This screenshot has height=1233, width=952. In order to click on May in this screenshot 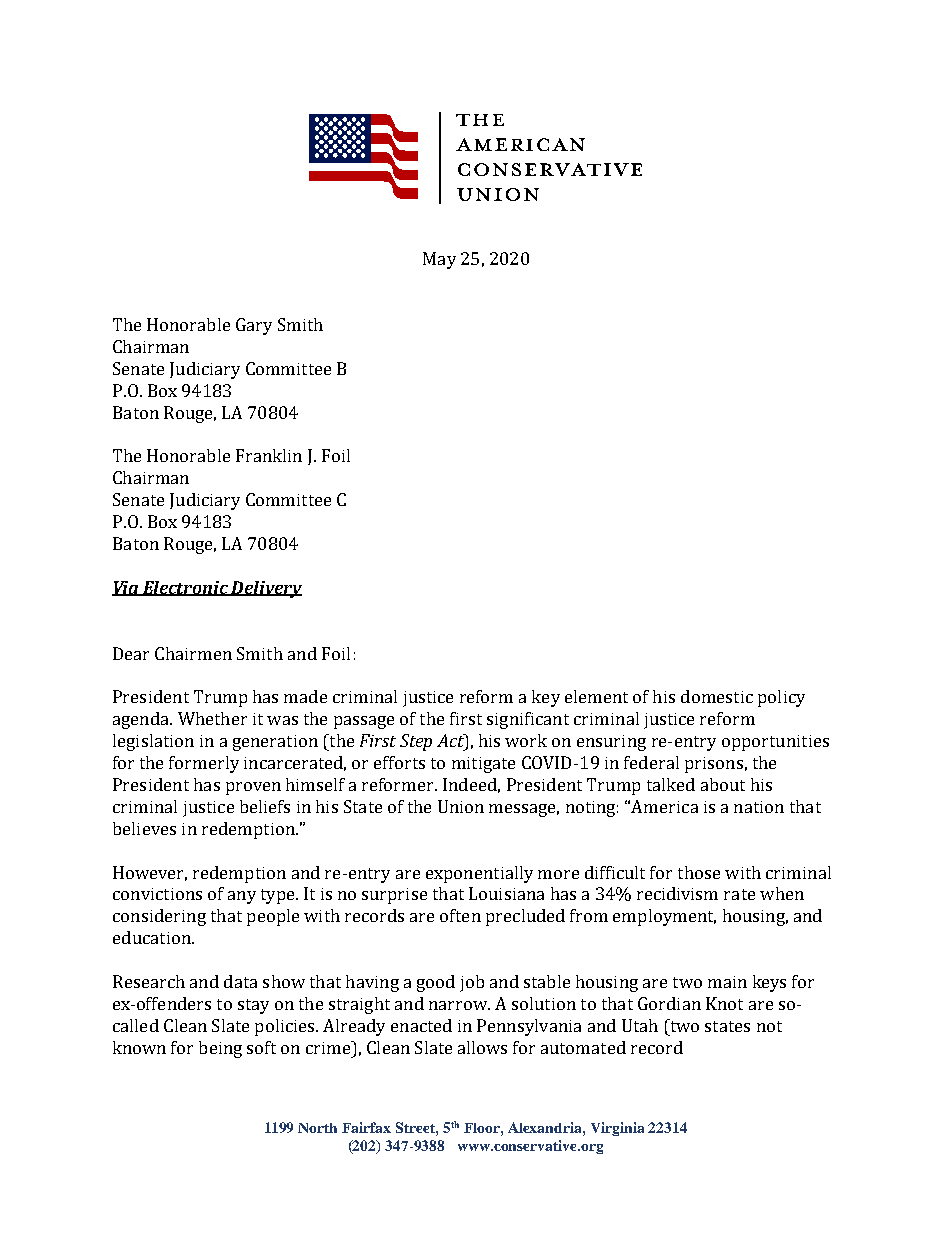, I will do `click(439, 260)`.
